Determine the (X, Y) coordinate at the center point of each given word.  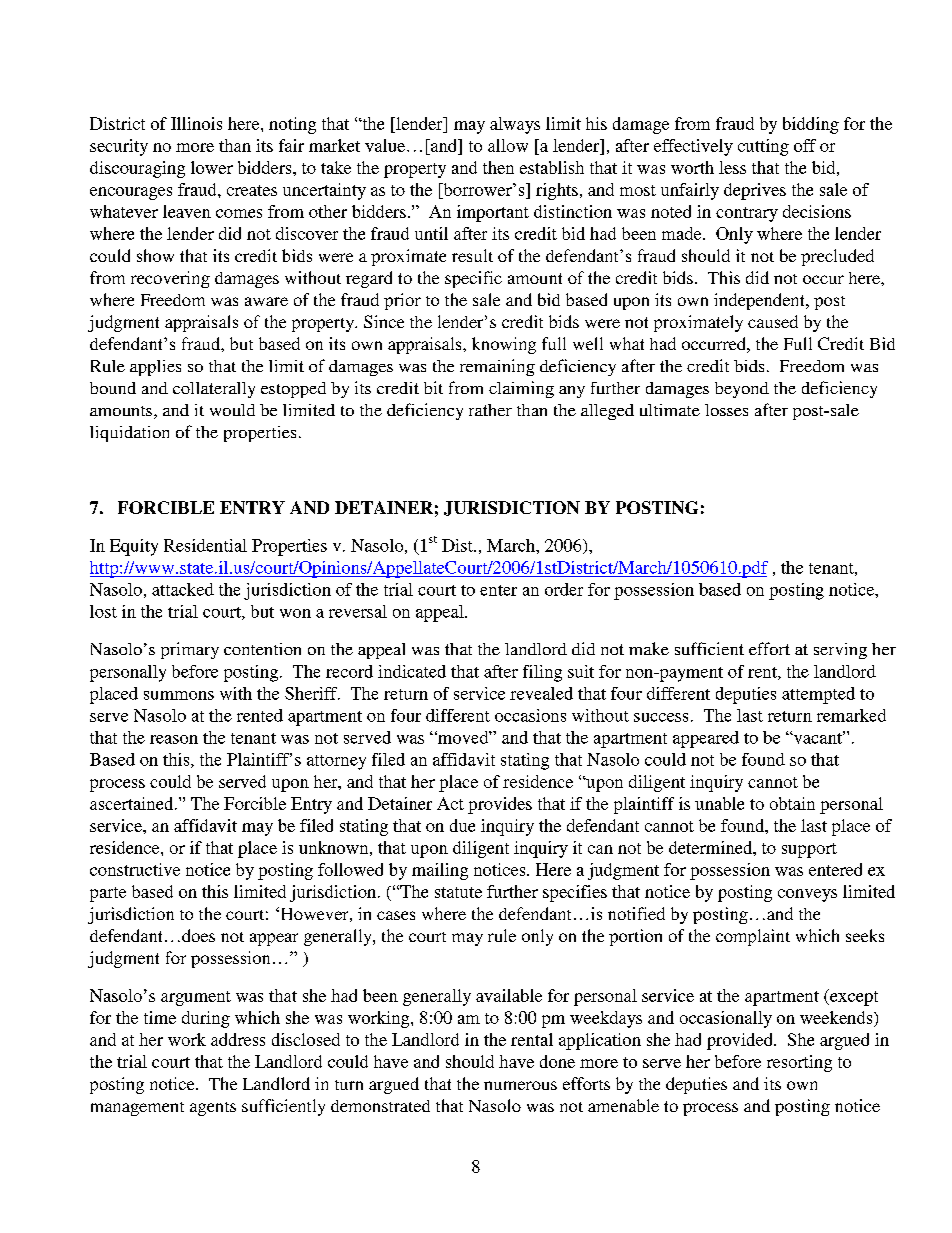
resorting (799, 1063)
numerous (520, 1085)
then (498, 167)
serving (840, 651)
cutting (763, 147)
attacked (183, 589)
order (564, 589)
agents (213, 1109)
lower (212, 167)
